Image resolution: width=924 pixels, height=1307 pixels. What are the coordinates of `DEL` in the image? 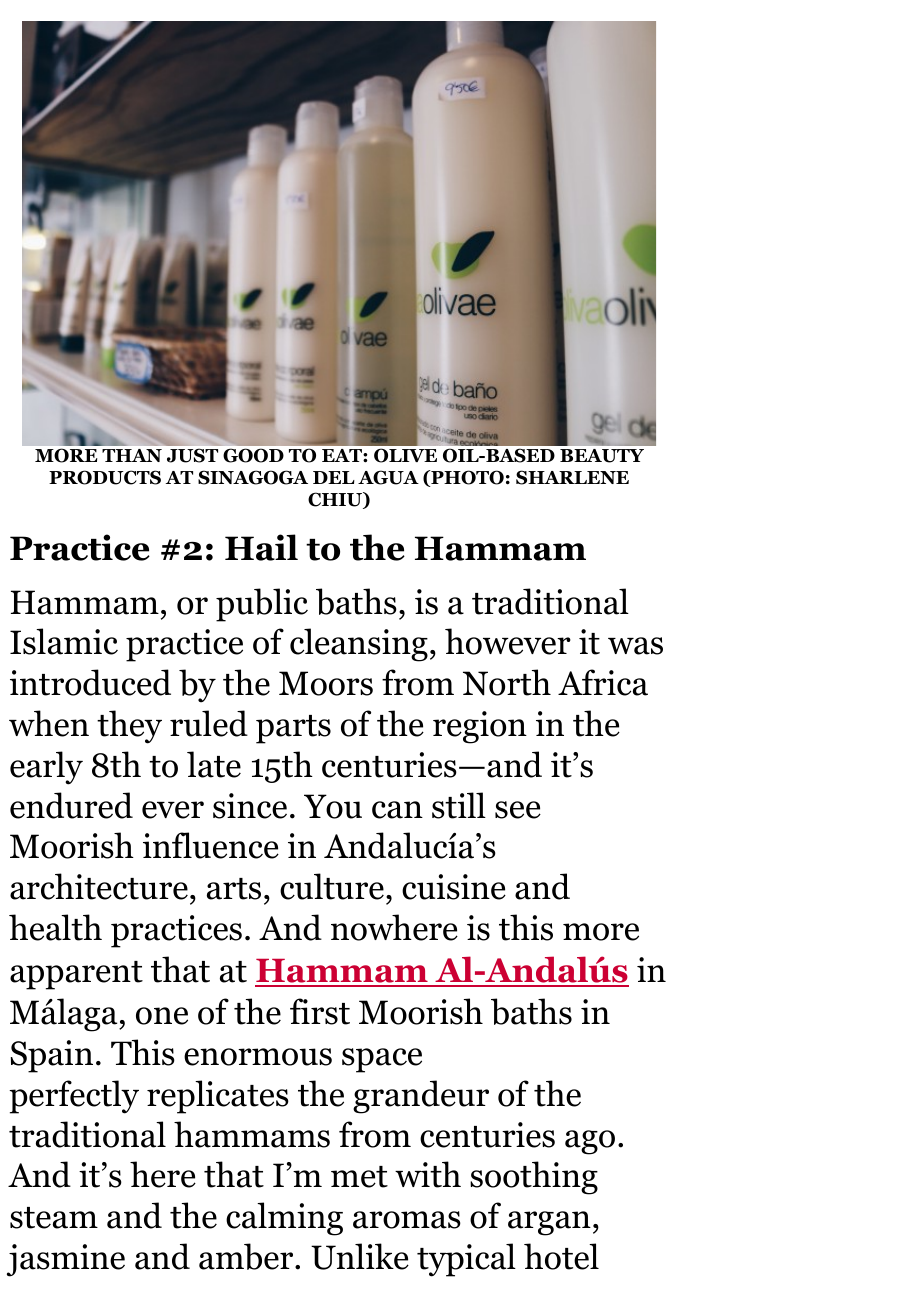 It's located at (334, 477).
